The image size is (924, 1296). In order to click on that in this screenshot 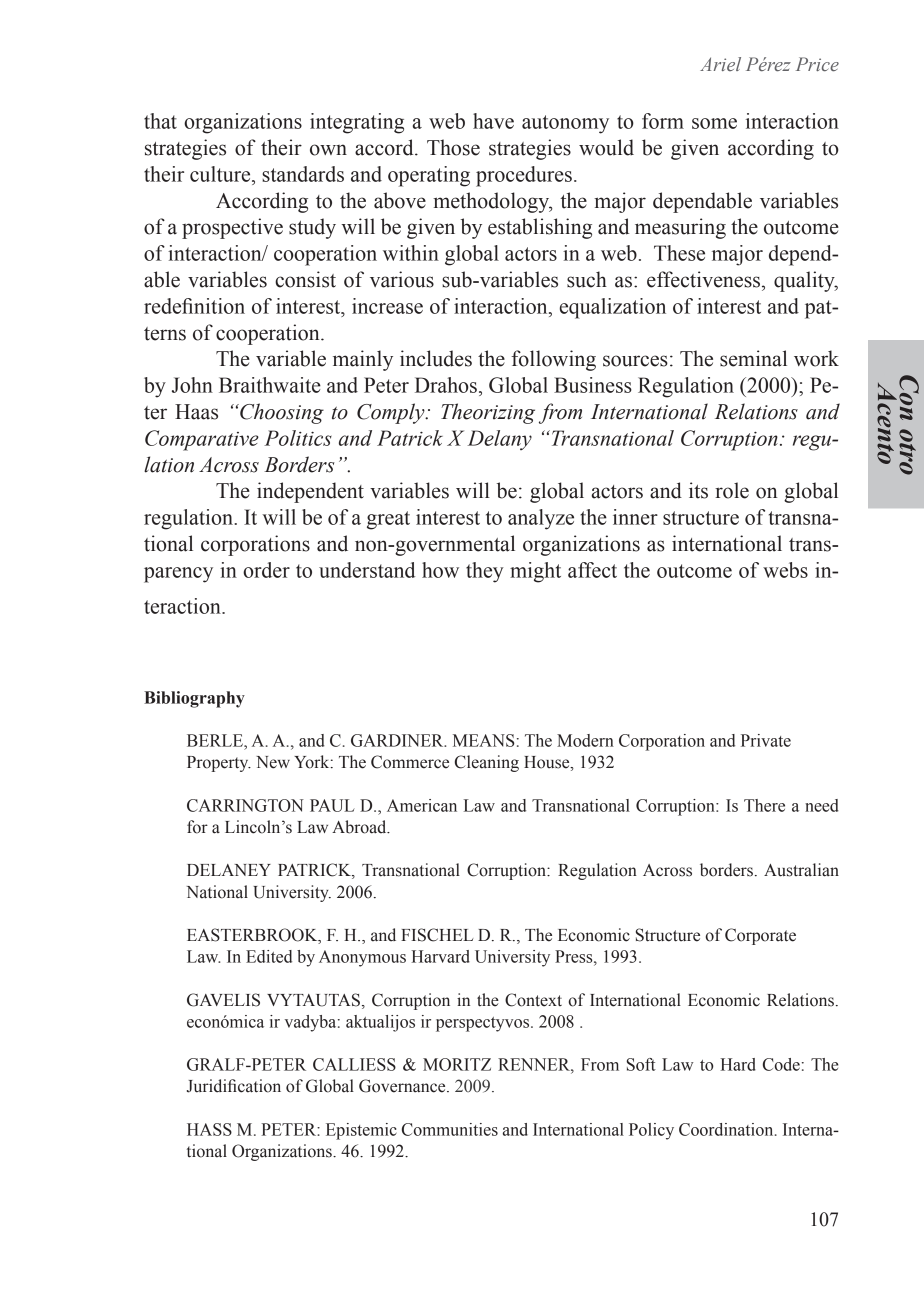, I will do `click(160, 121)`.
